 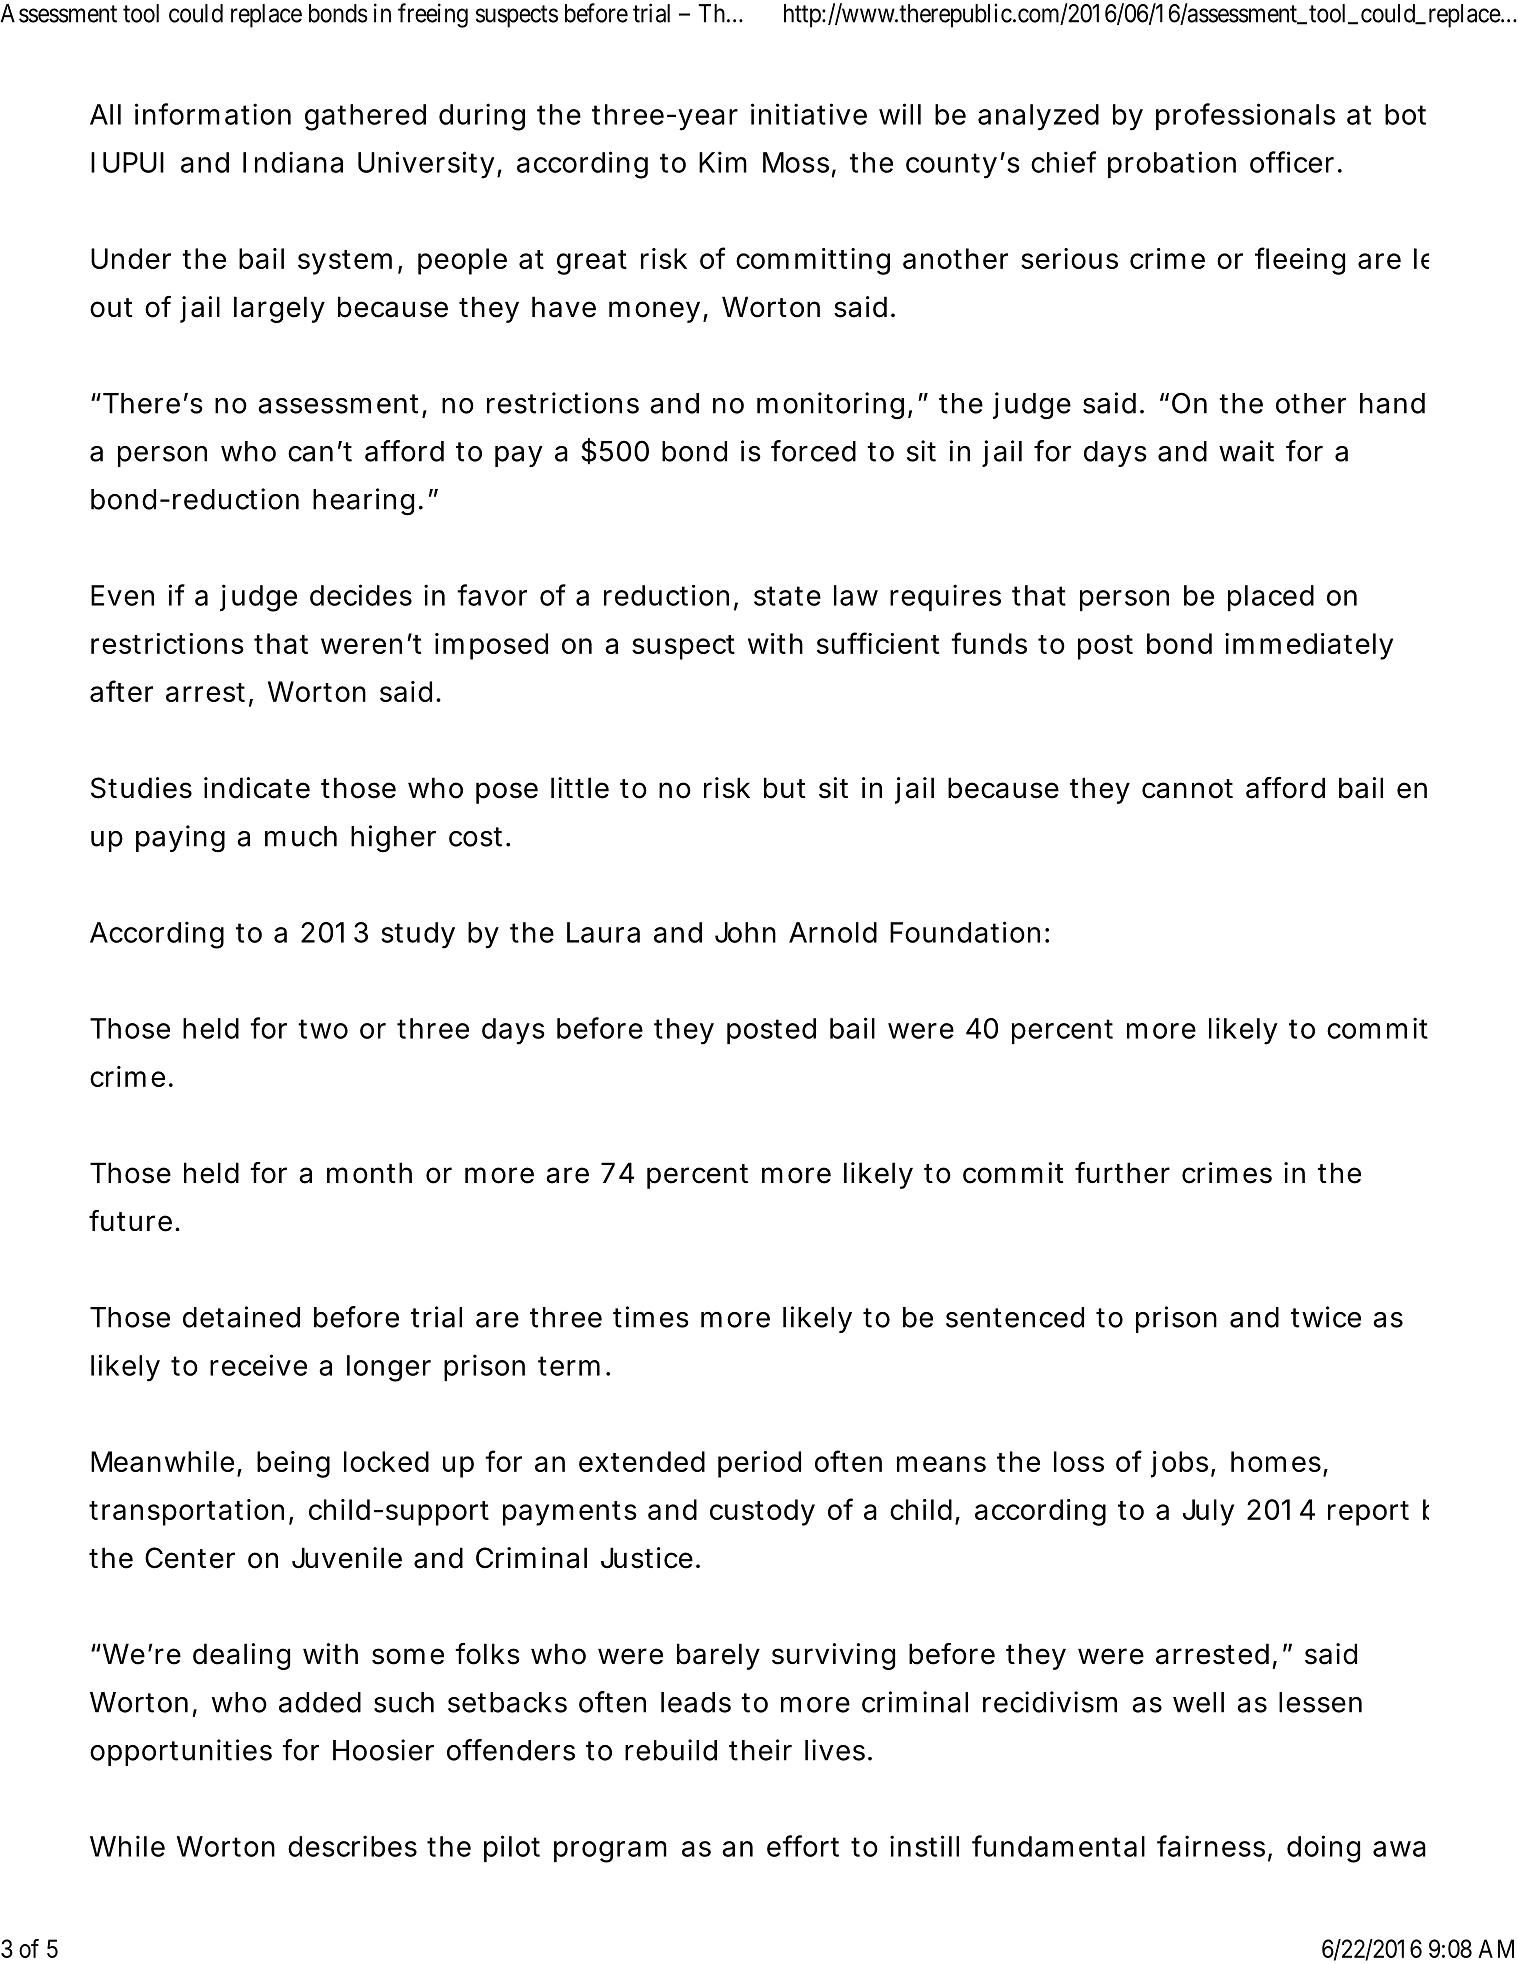 I want to click on opportunities, so click(x=181, y=1752).
